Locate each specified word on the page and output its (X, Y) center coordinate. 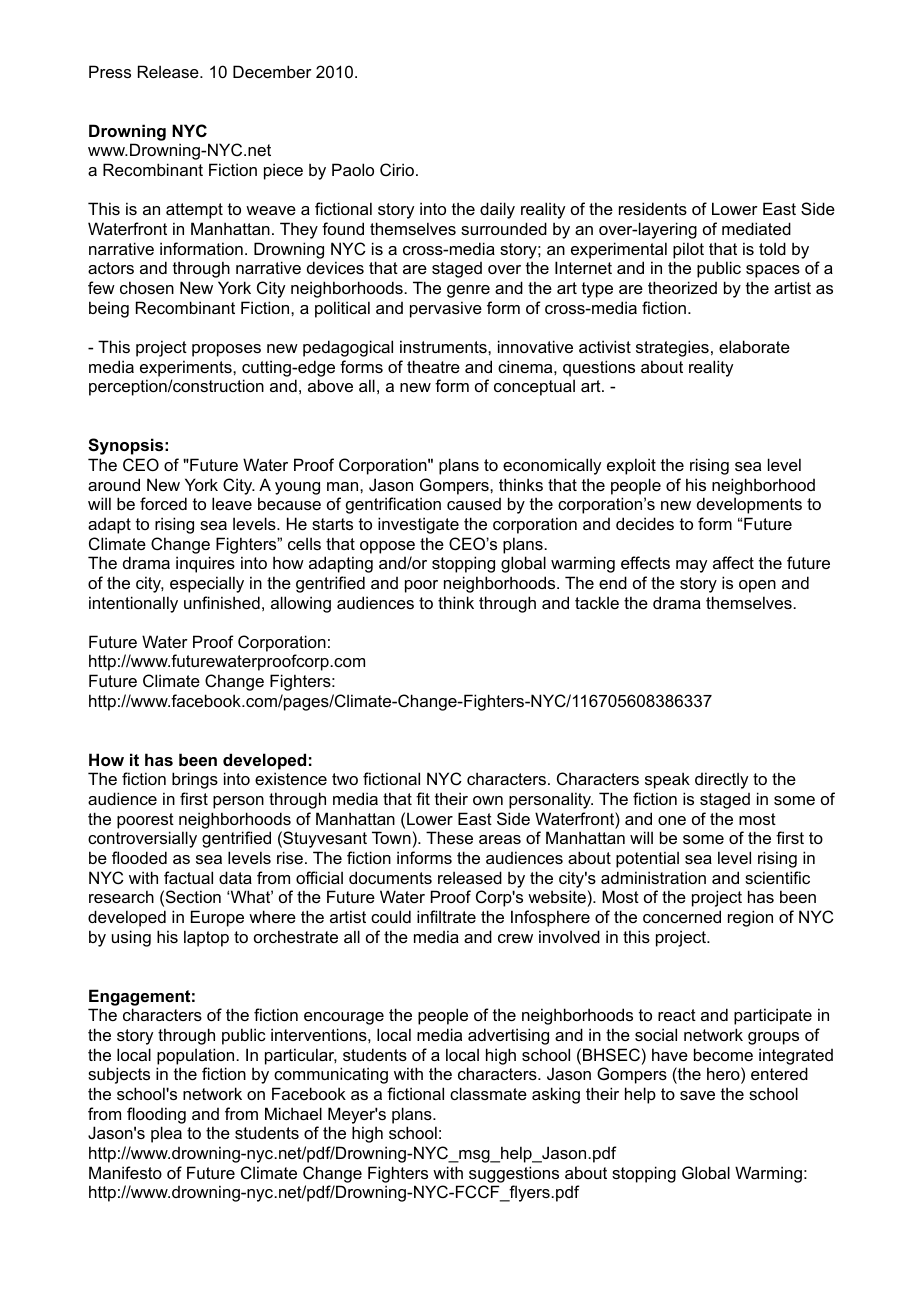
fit (423, 798)
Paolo (353, 169)
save (697, 1095)
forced (163, 503)
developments (749, 505)
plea (166, 1134)
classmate (488, 1093)
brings (195, 780)
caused (474, 504)
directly (721, 780)
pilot (688, 250)
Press (110, 71)
